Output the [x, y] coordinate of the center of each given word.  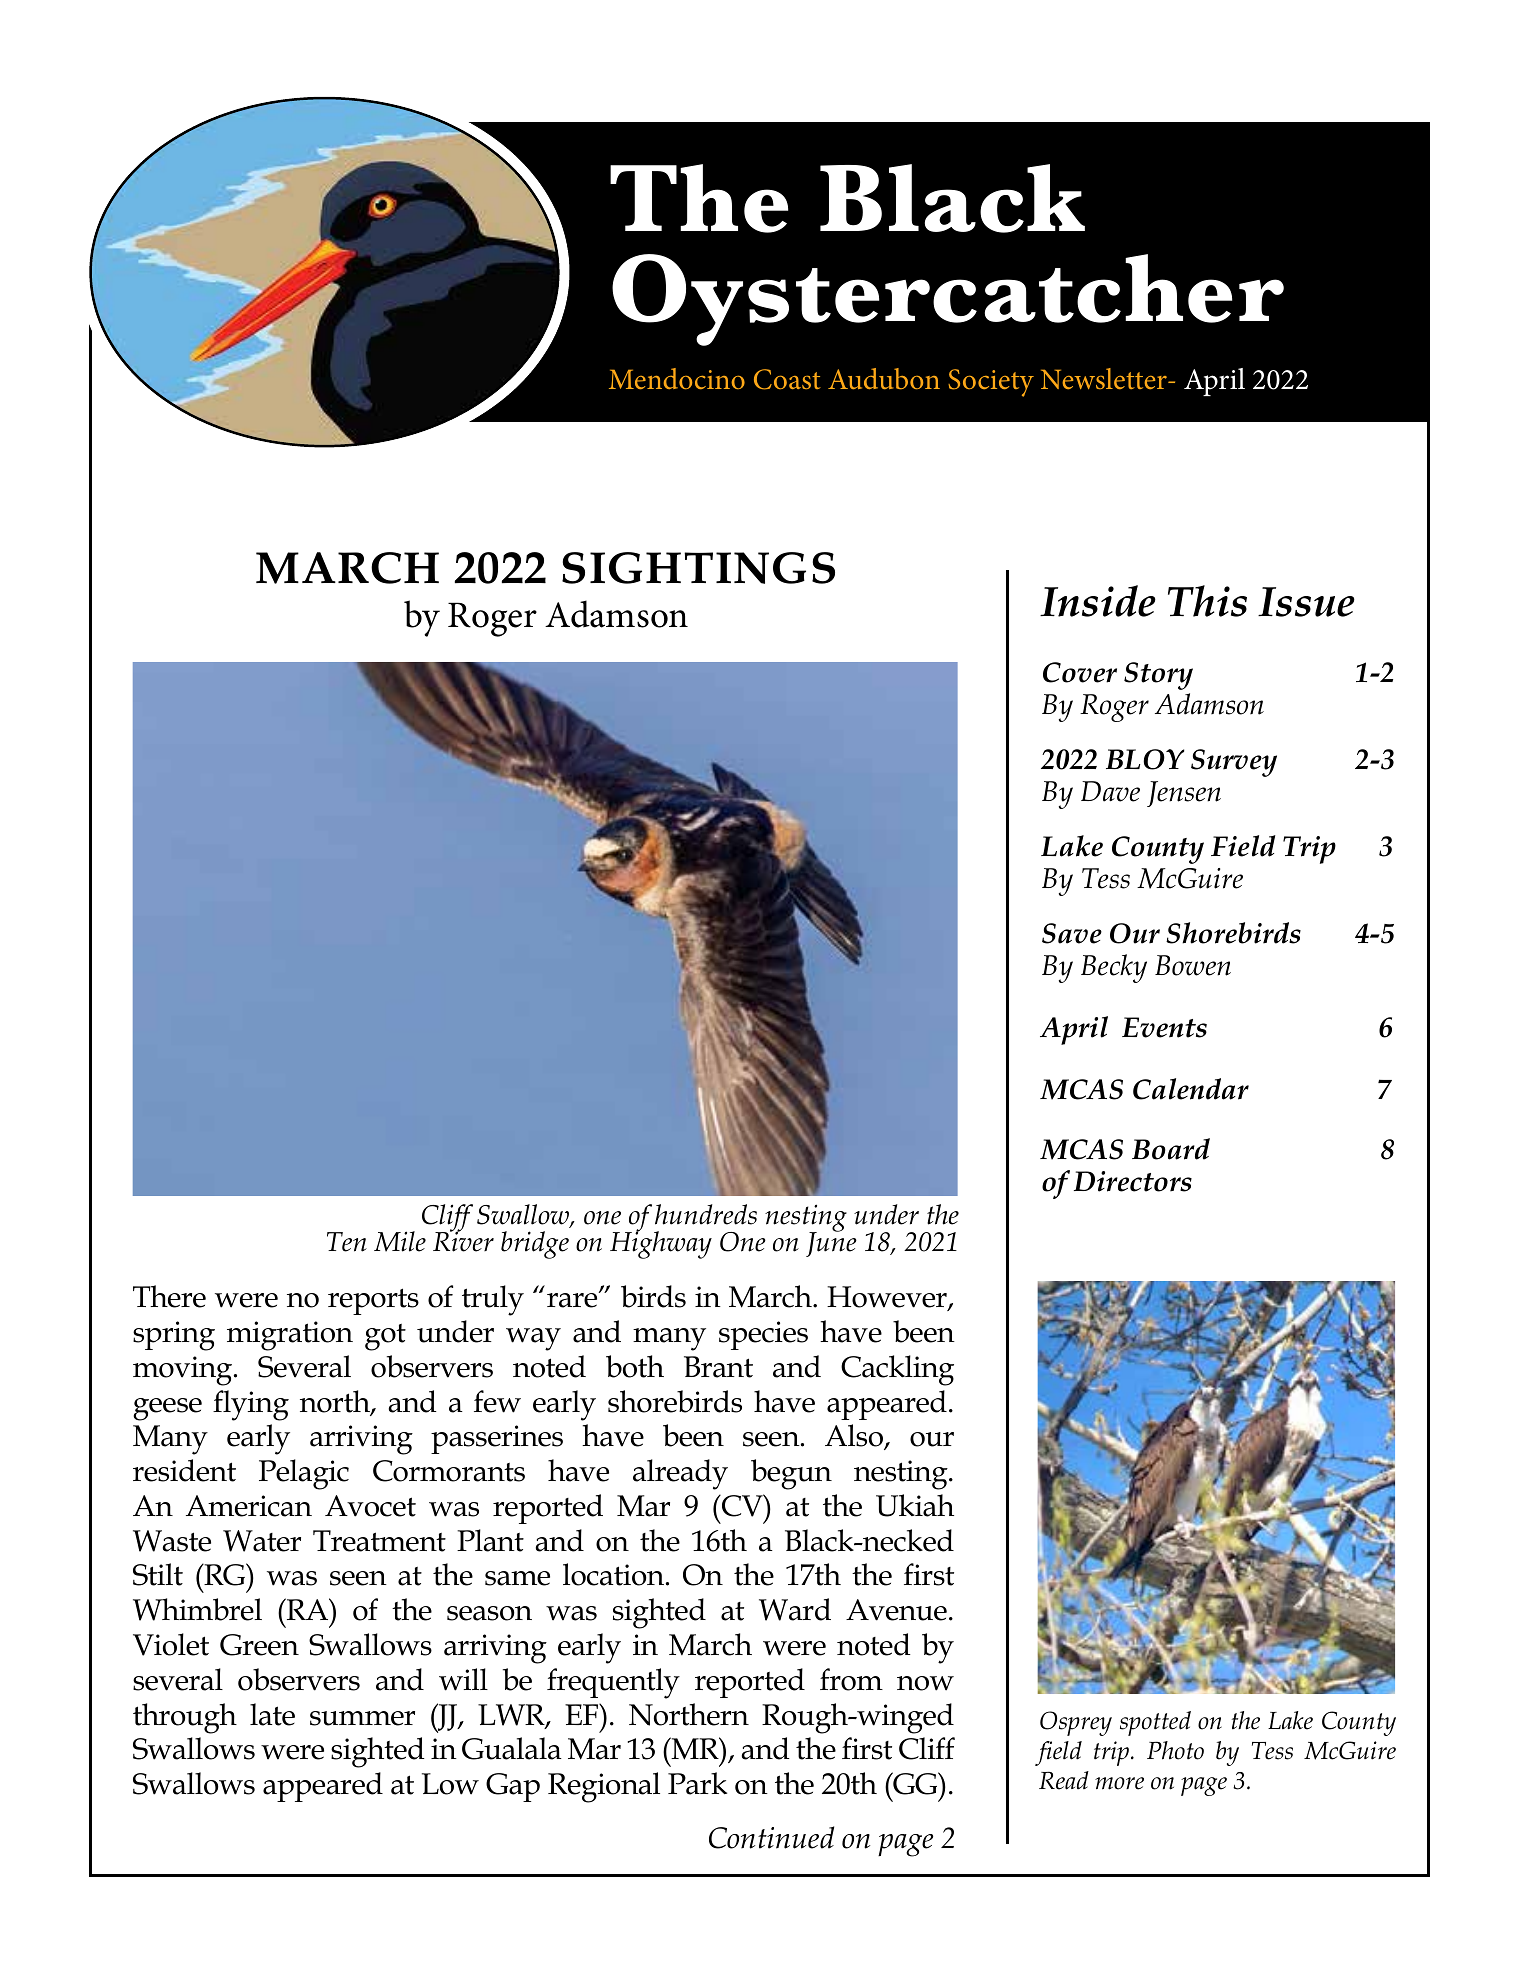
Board [1171, 1149]
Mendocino [677, 378]
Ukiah [915, 1505]
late [272, 1714]
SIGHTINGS [698, 568]
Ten [347, 1242]
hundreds [706, 1214]
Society [991, 383]
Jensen [1184, 794]
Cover [1080, 672]
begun [791, 1474]
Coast [787, 379]
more [1119, 1783]
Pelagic [304, 1474]
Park [697, 1783]
